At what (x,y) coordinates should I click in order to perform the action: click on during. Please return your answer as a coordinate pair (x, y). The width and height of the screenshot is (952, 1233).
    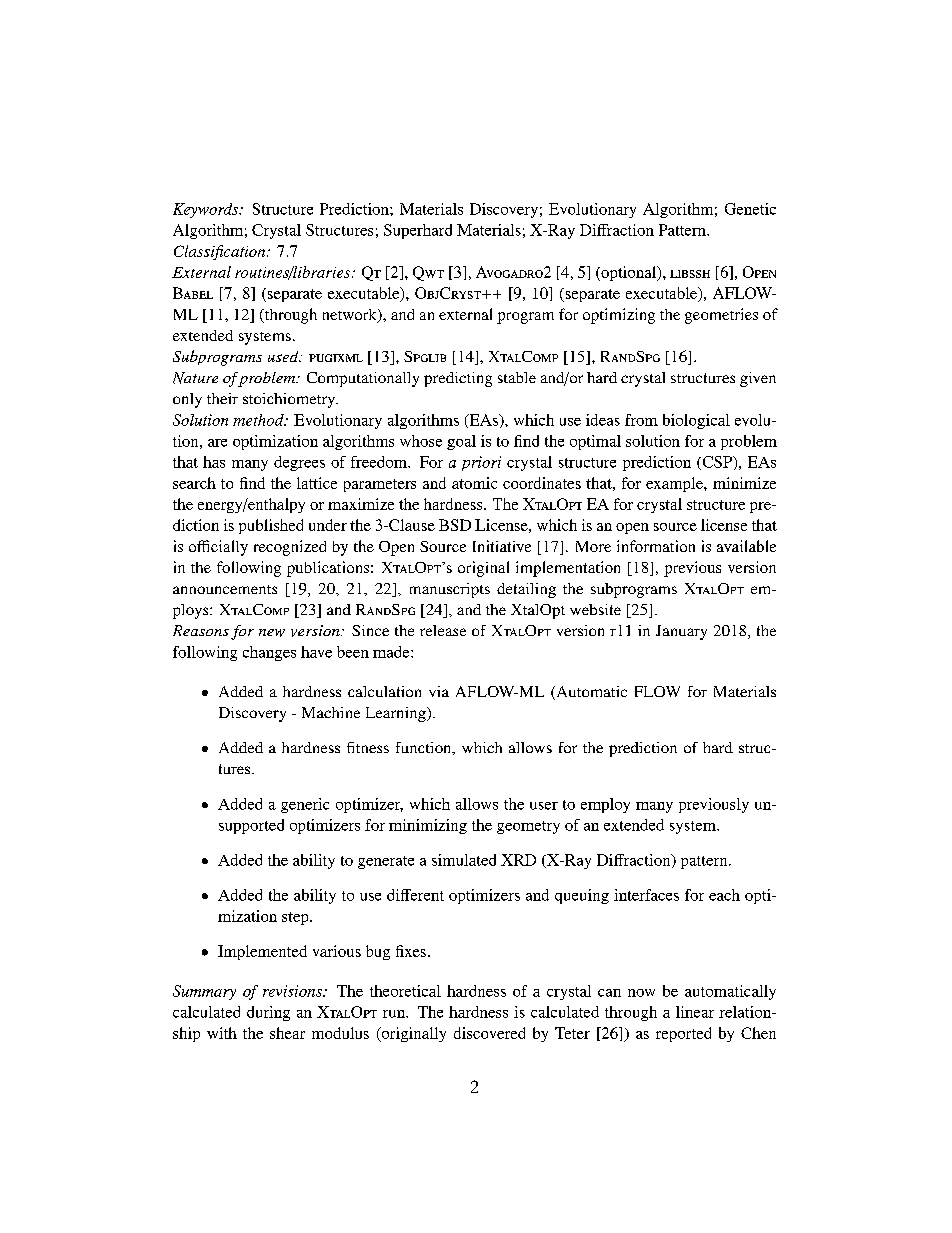
    Looking at the image, I should click on (268, 1013).
